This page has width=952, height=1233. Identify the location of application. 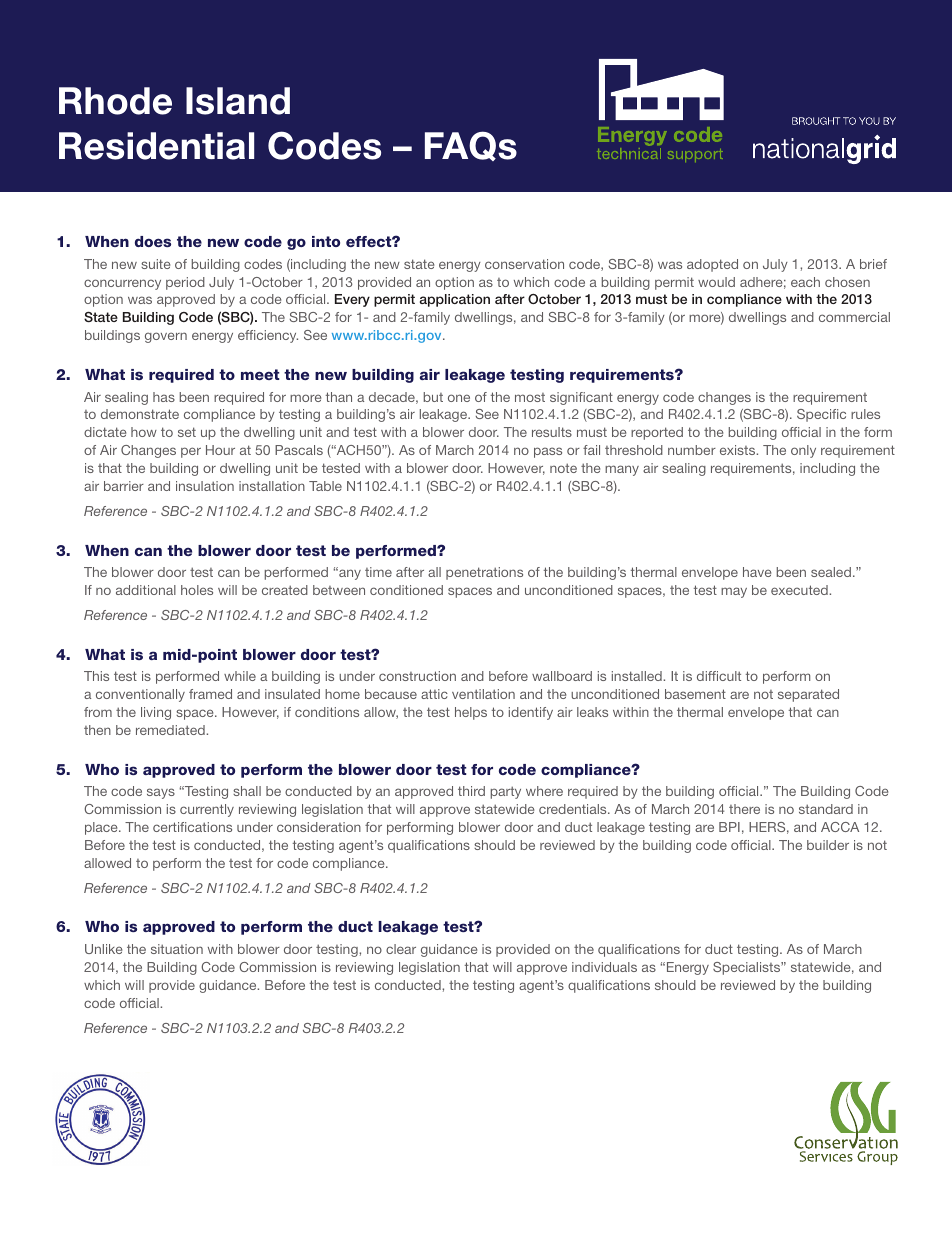
(455, 300).
